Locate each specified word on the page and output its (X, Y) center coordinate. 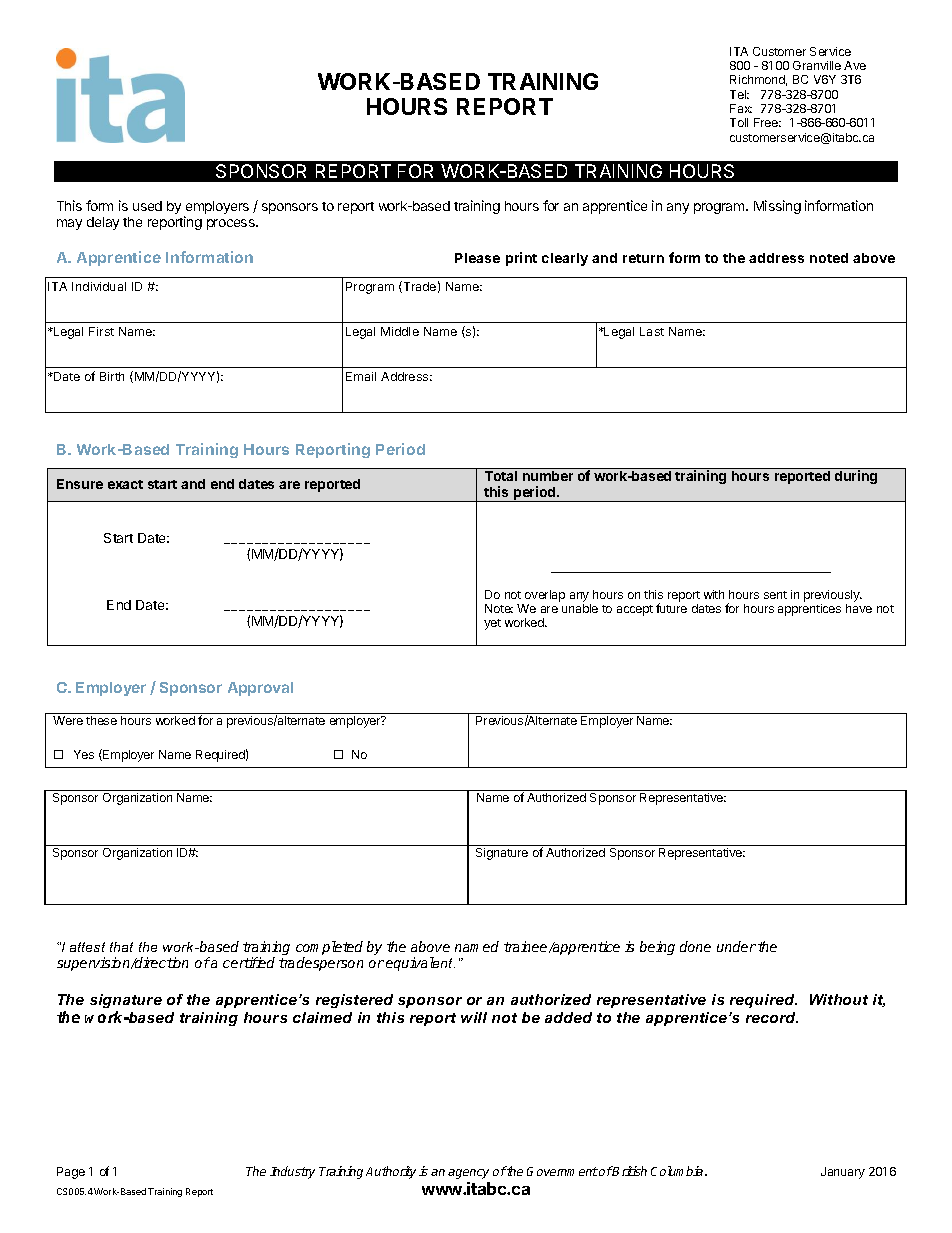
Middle (400, 331)
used (147, 206)
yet (492, 624)
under (736, 946)
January (843, 1173)
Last (652, 331)
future (671, 608)
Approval (260, 689)
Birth (112, 376)
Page (71, 1173)
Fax (741, 108)
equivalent (420, 964)
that (121, 947)
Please (477, 258)
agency (468, 1174)
